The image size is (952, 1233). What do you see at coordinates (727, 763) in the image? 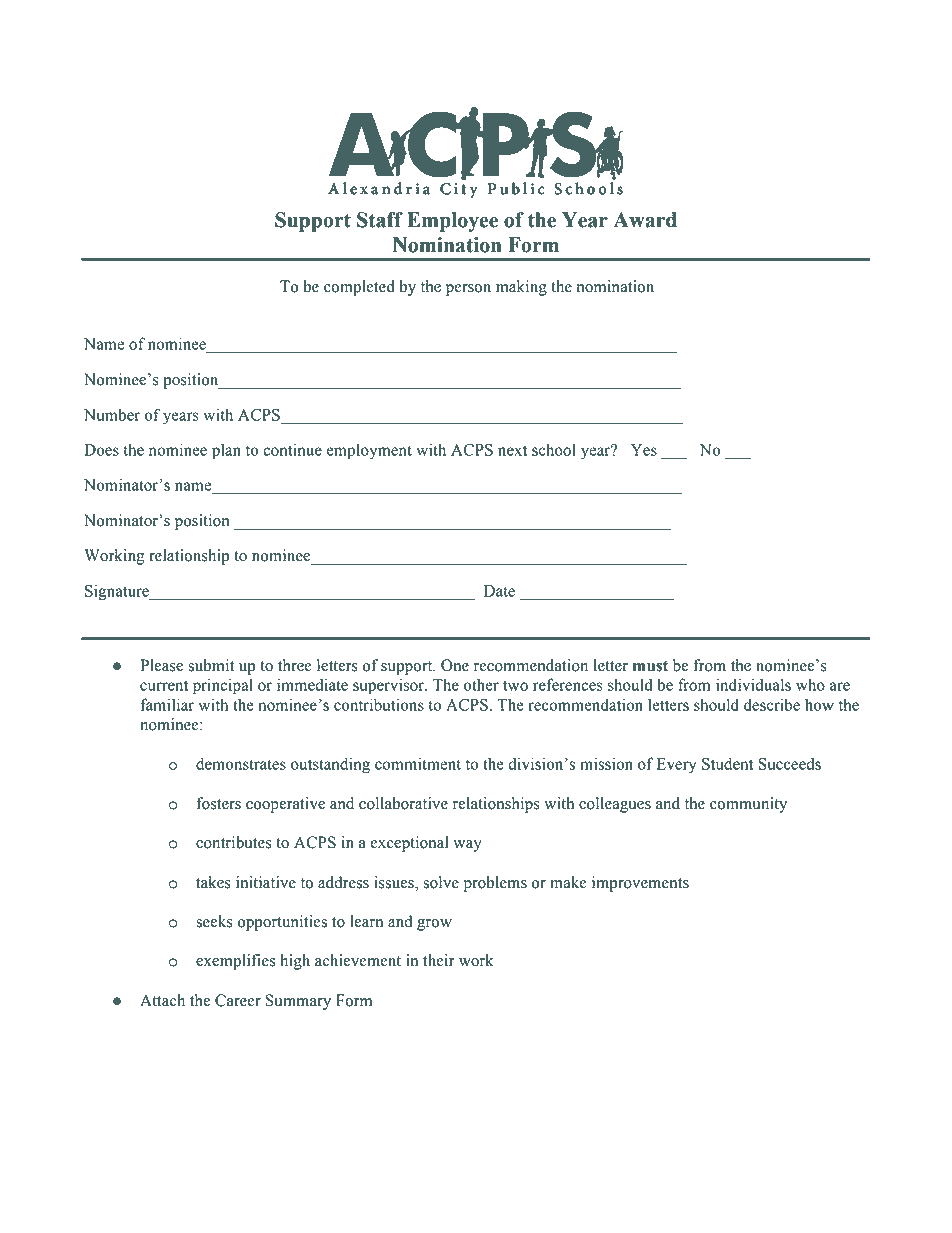
I see `Student` at bounding box center [727, 763].
